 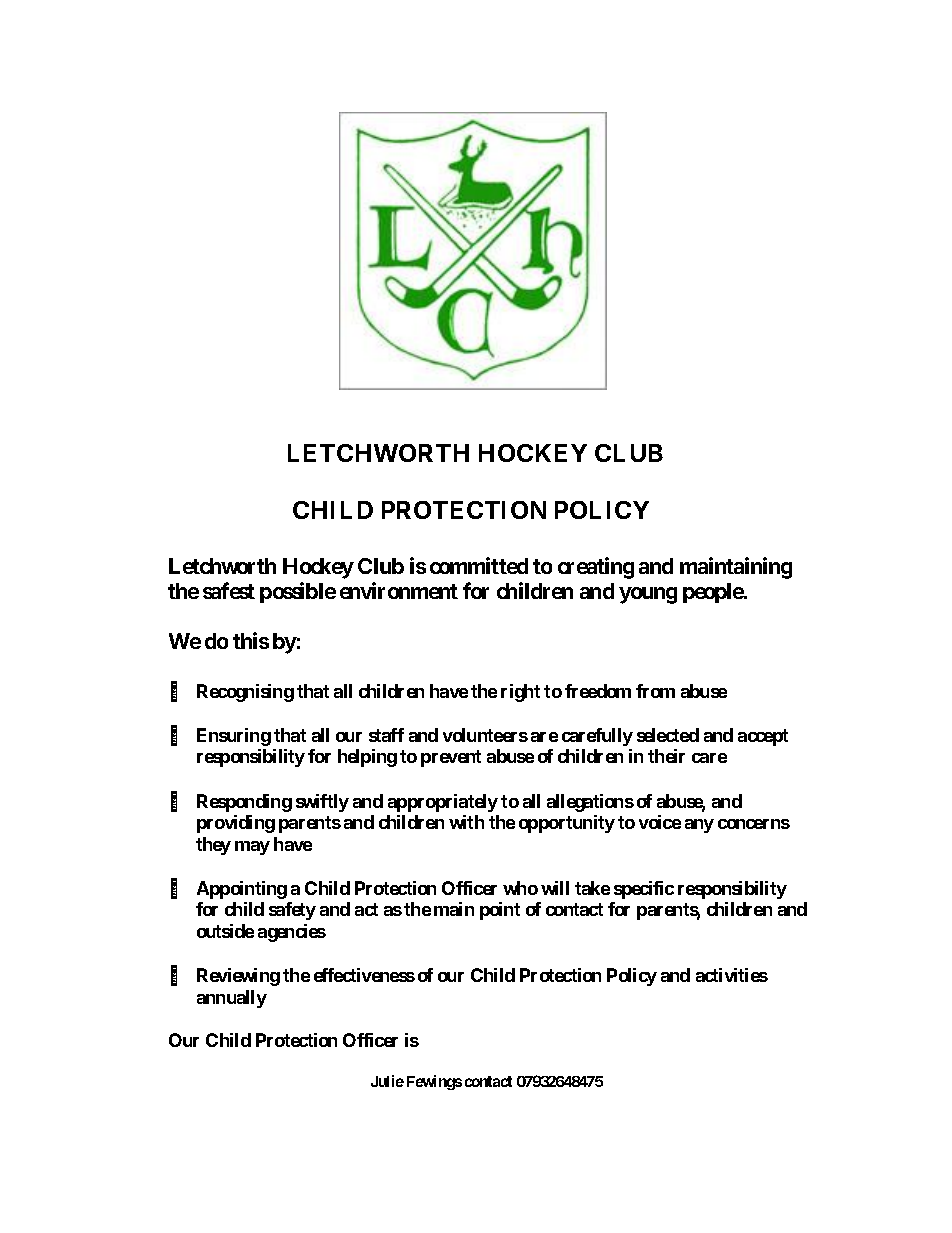 I want to click on safest, so click(x=229, y=590).
